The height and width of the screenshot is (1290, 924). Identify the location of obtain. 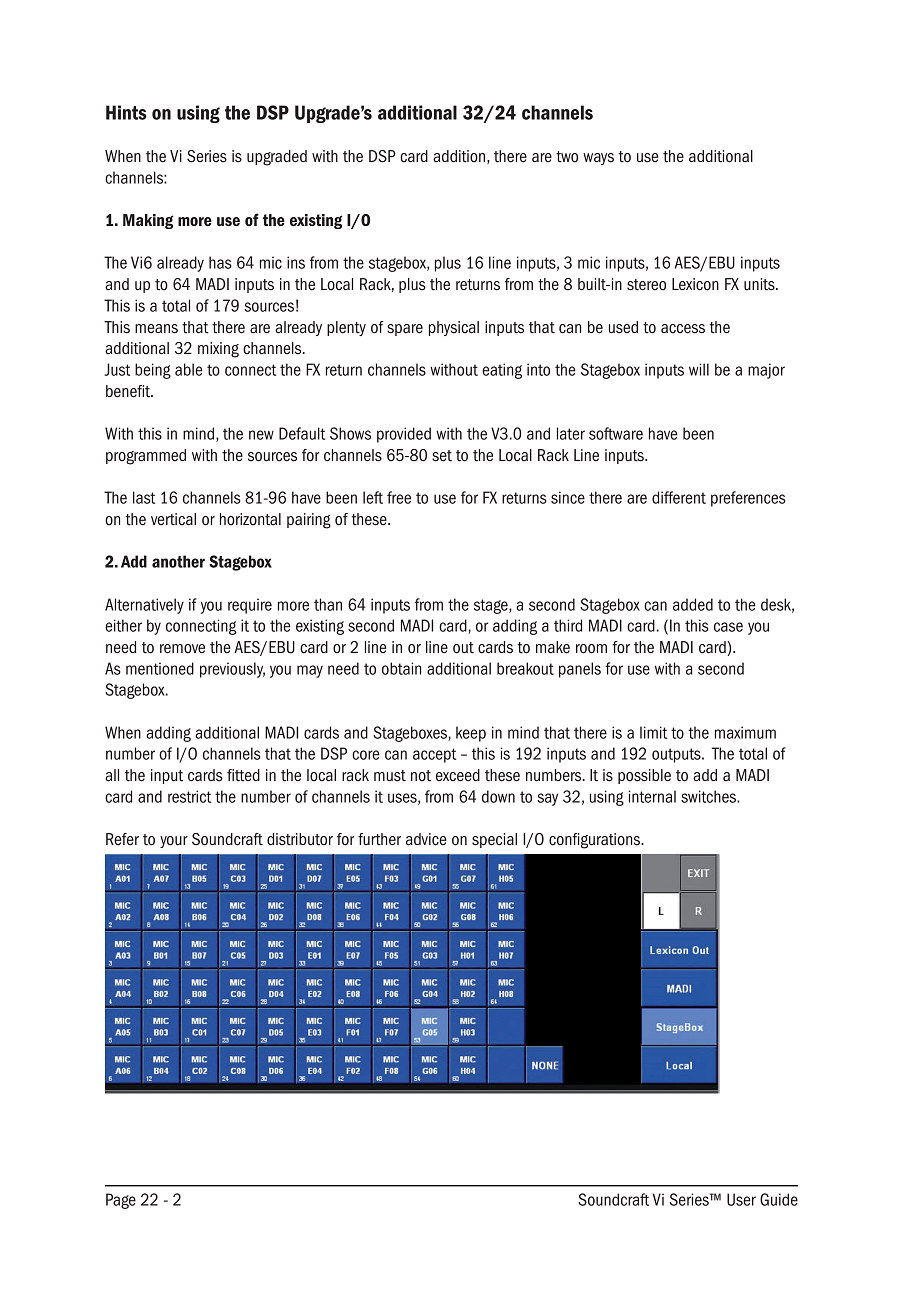
(401, 668).
